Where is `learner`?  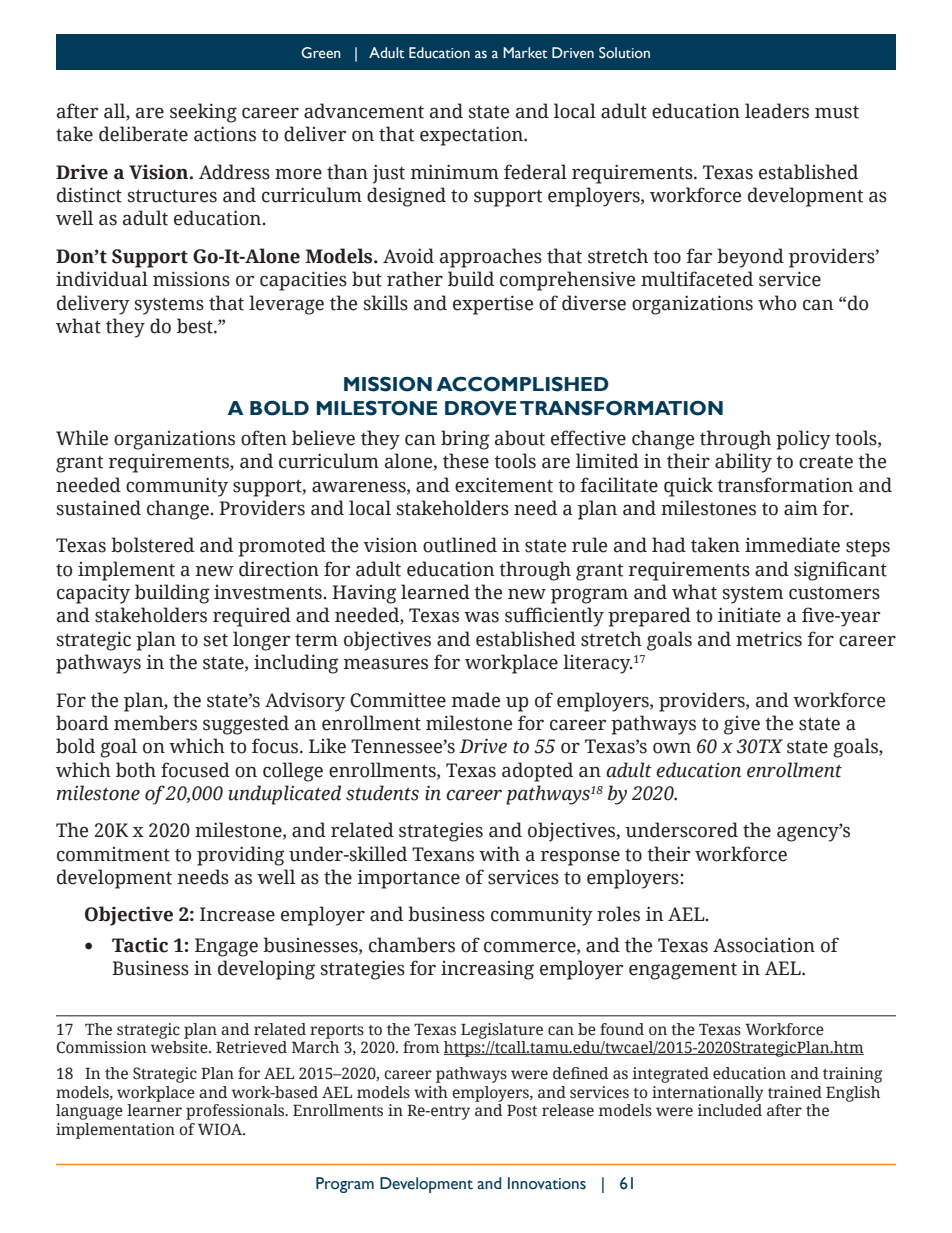
learner is located at coordinates (154, 1110).
